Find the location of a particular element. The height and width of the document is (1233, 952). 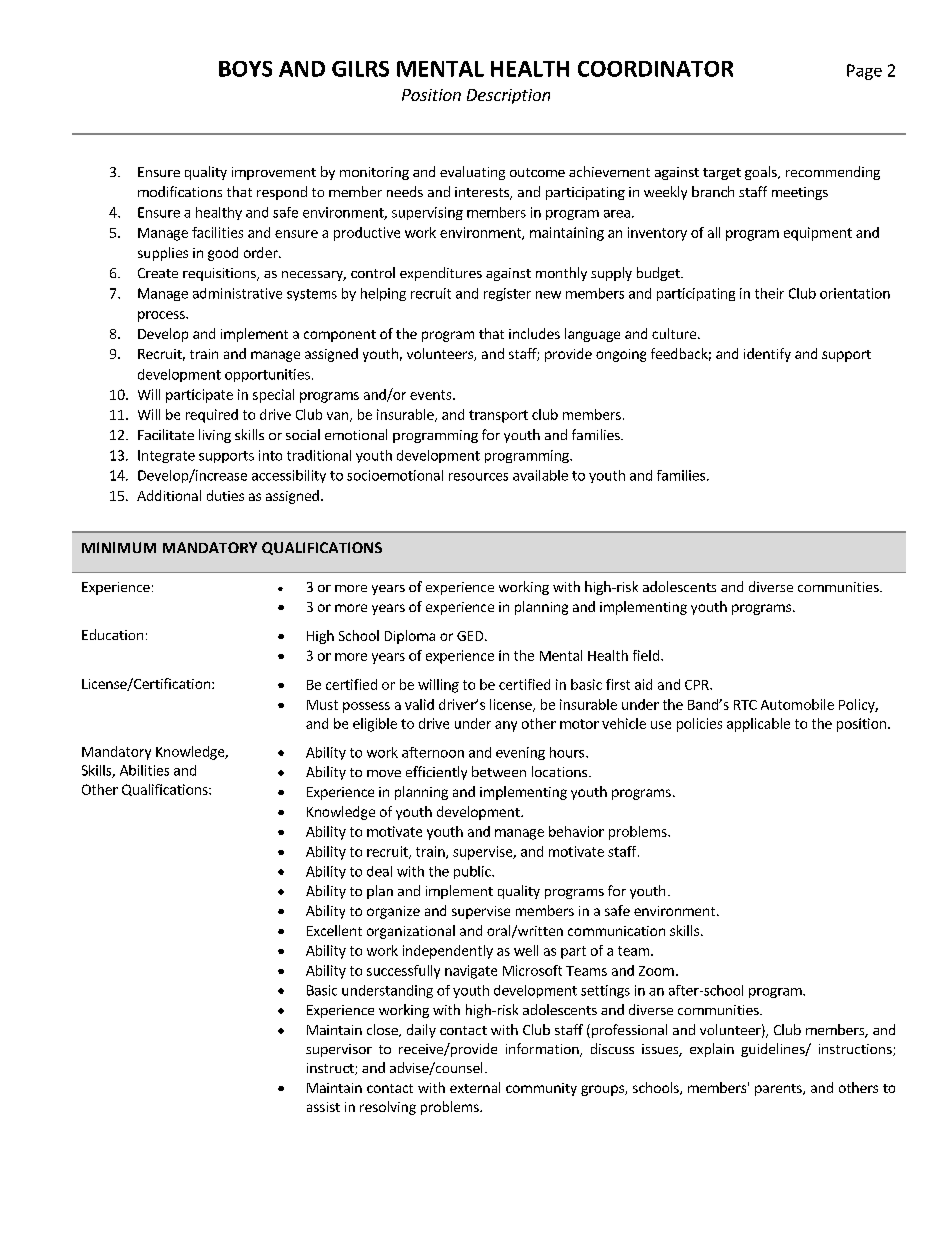

CPR is located at coordinates (698, 685).
